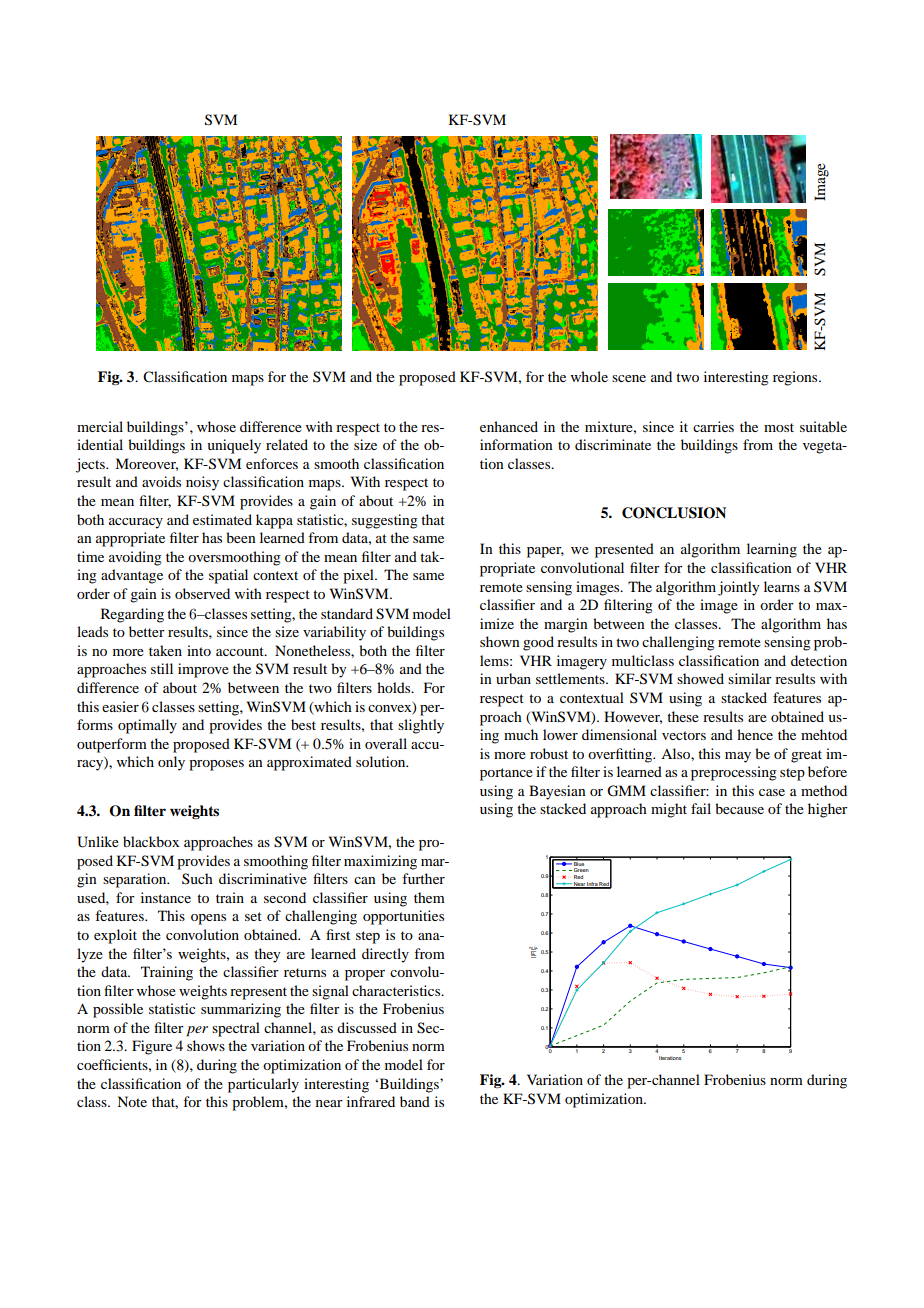  Describe the element at coordinates (772, 550) in the image. I see `learning` at that location.
